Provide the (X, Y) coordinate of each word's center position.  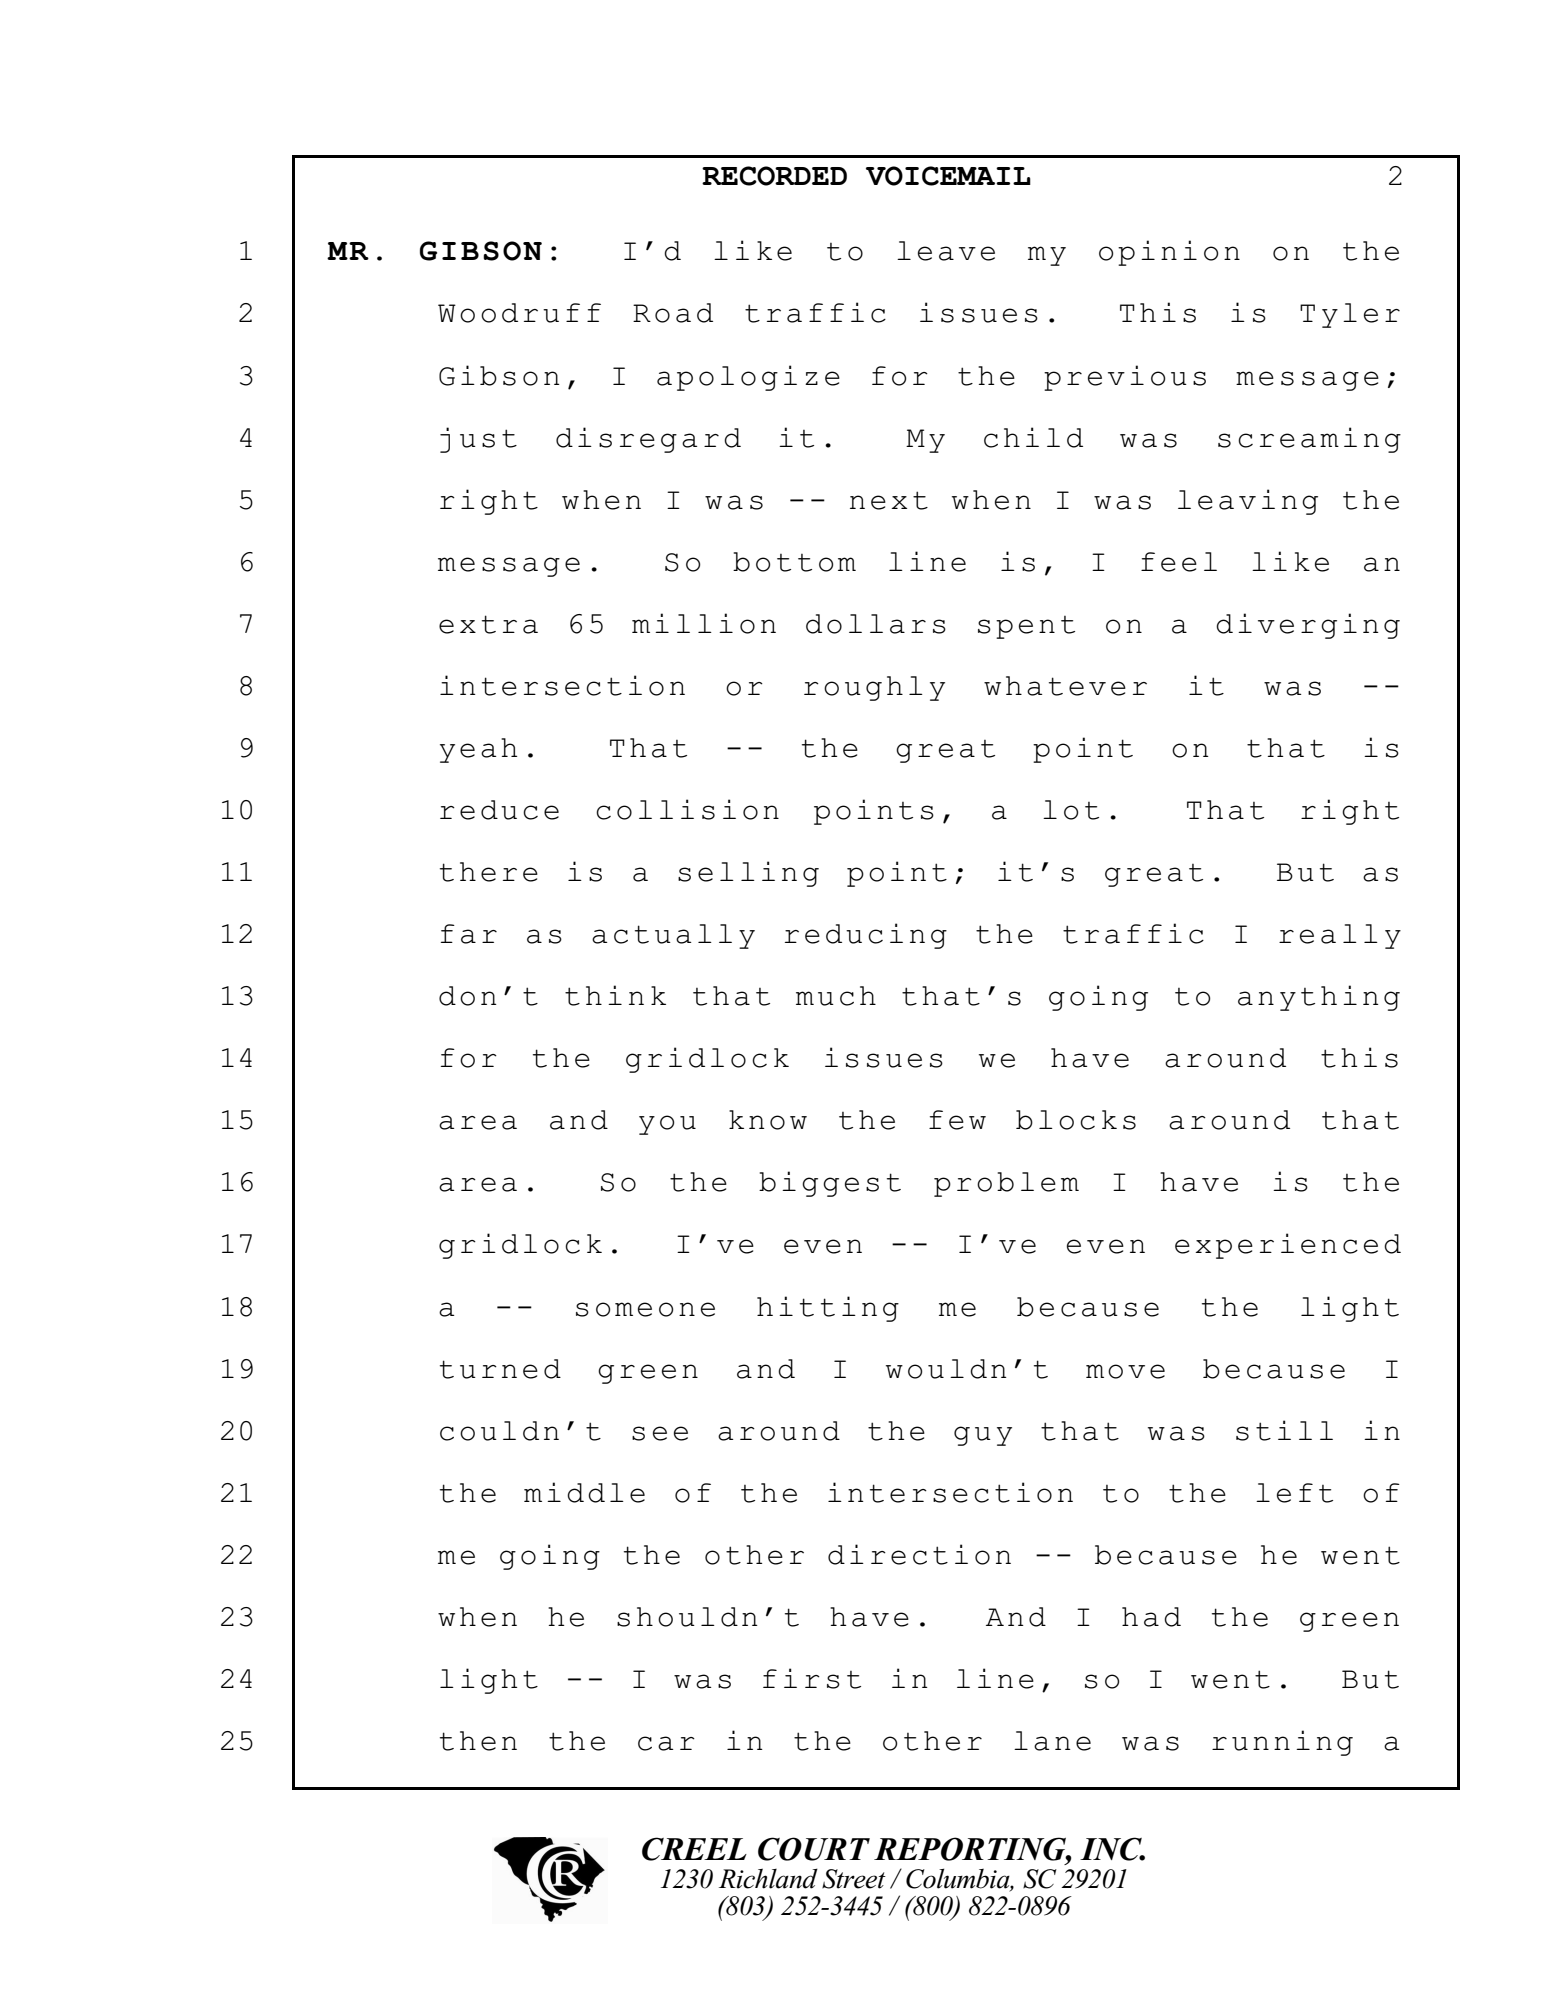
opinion (1169, 253)
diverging (1308, 626)
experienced (1288, 1246)
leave (946, 251)
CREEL (694, 1849)
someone (645, 1309)
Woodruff (519, 313)
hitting (828, 1309)
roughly (874, 688)
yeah (478, 750)
